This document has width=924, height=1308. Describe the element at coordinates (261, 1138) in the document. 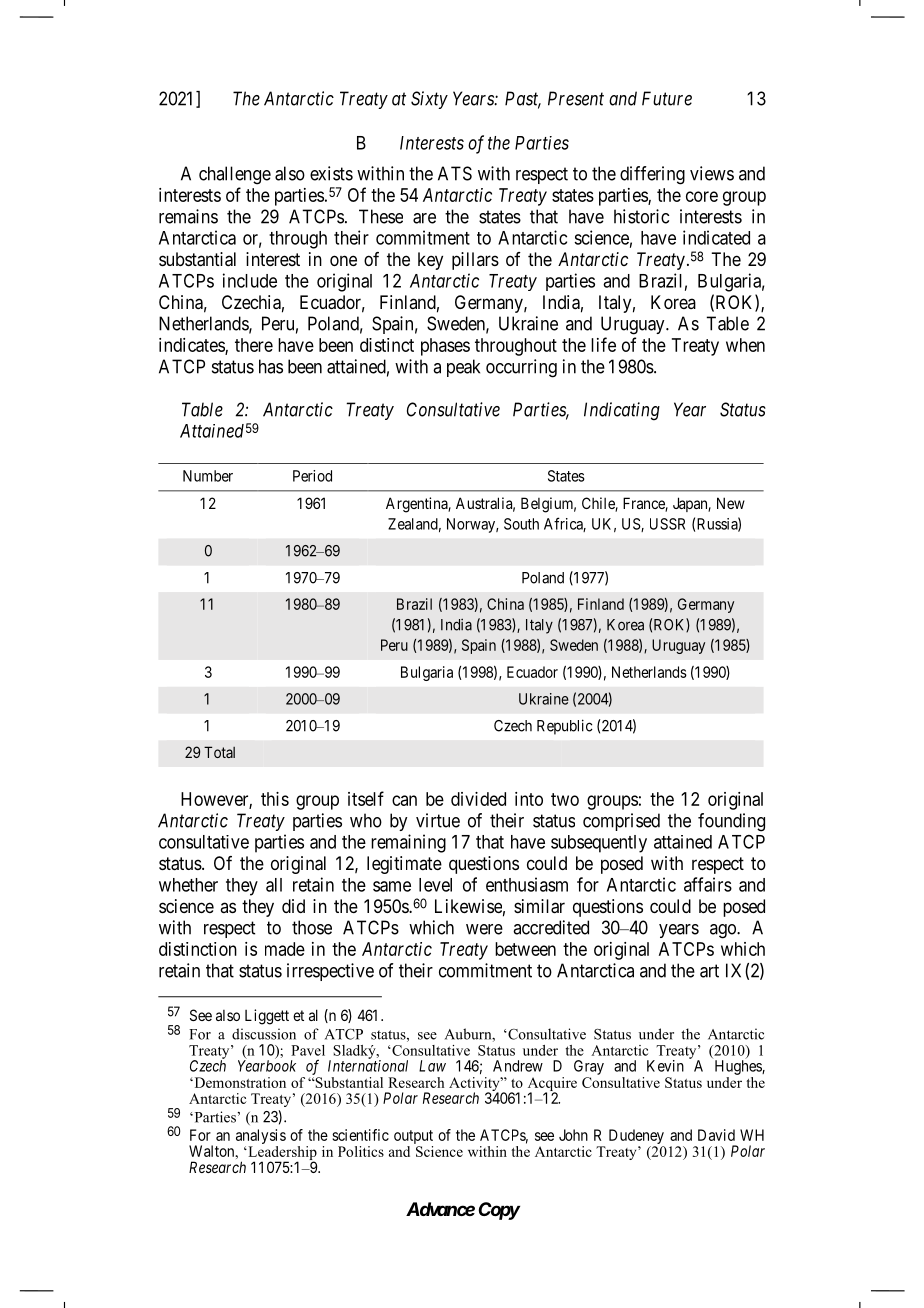

I see `analysis` at that location.
